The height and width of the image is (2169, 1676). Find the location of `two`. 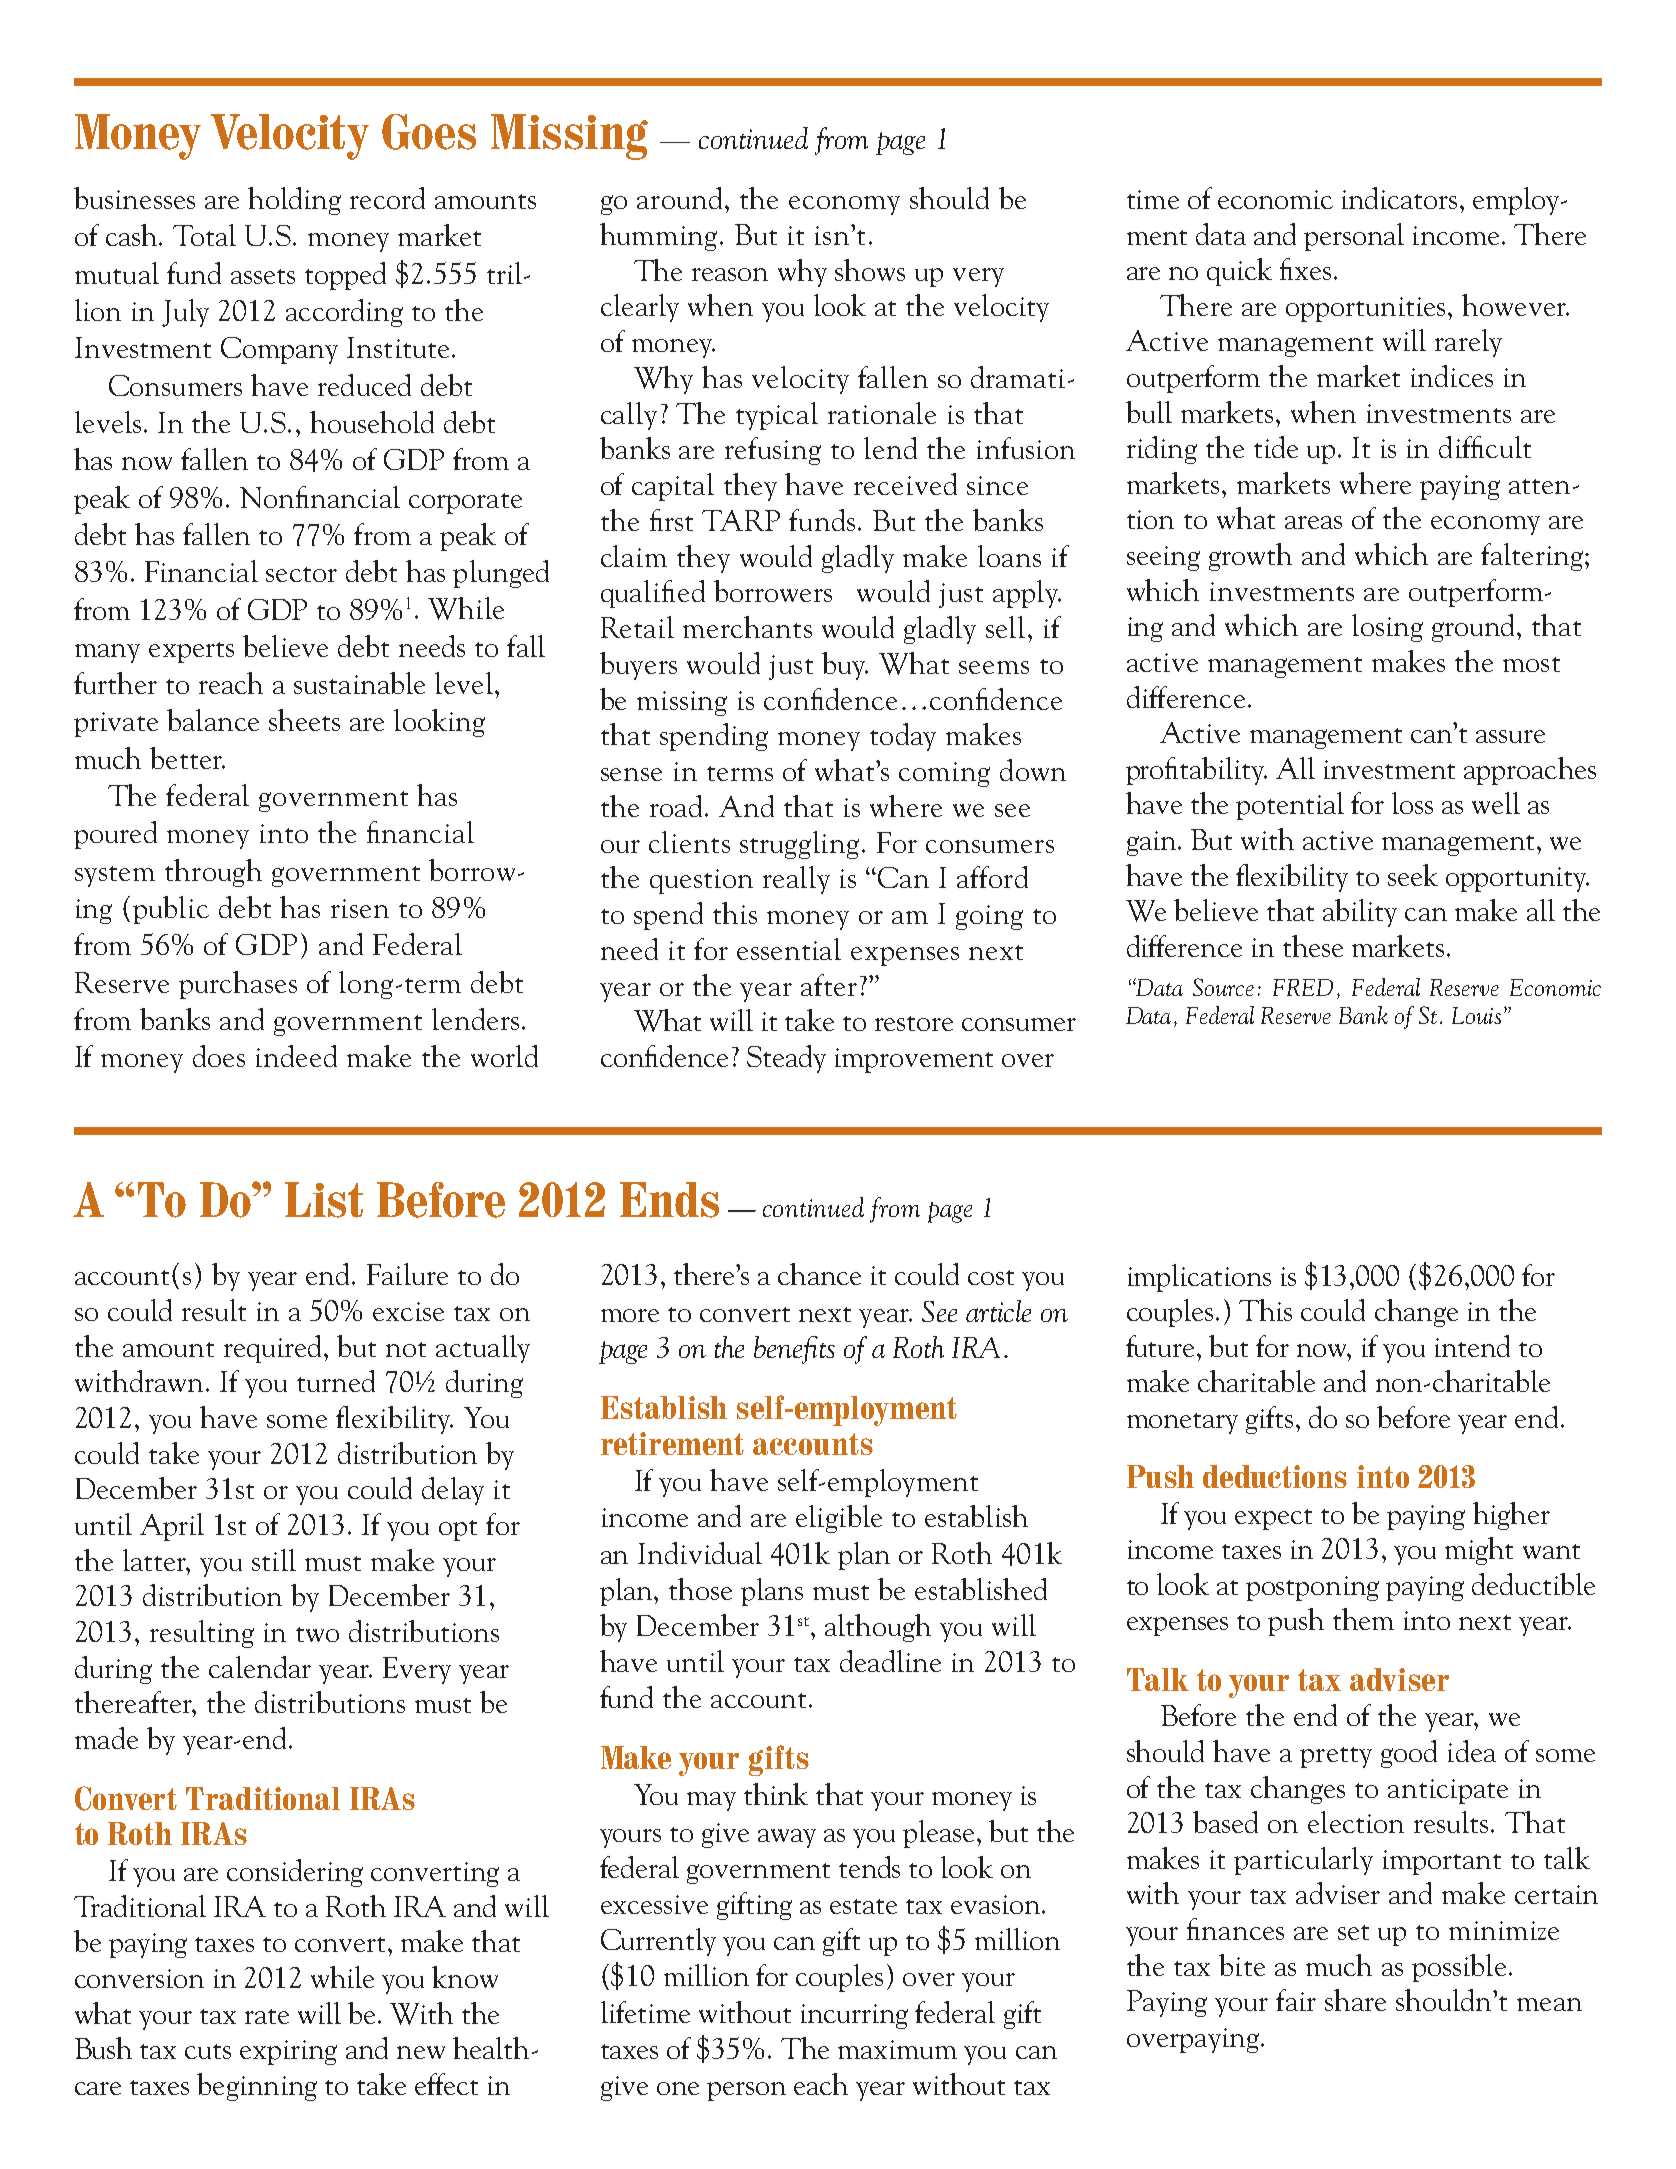

two is located at coordinates (317, 1634).
